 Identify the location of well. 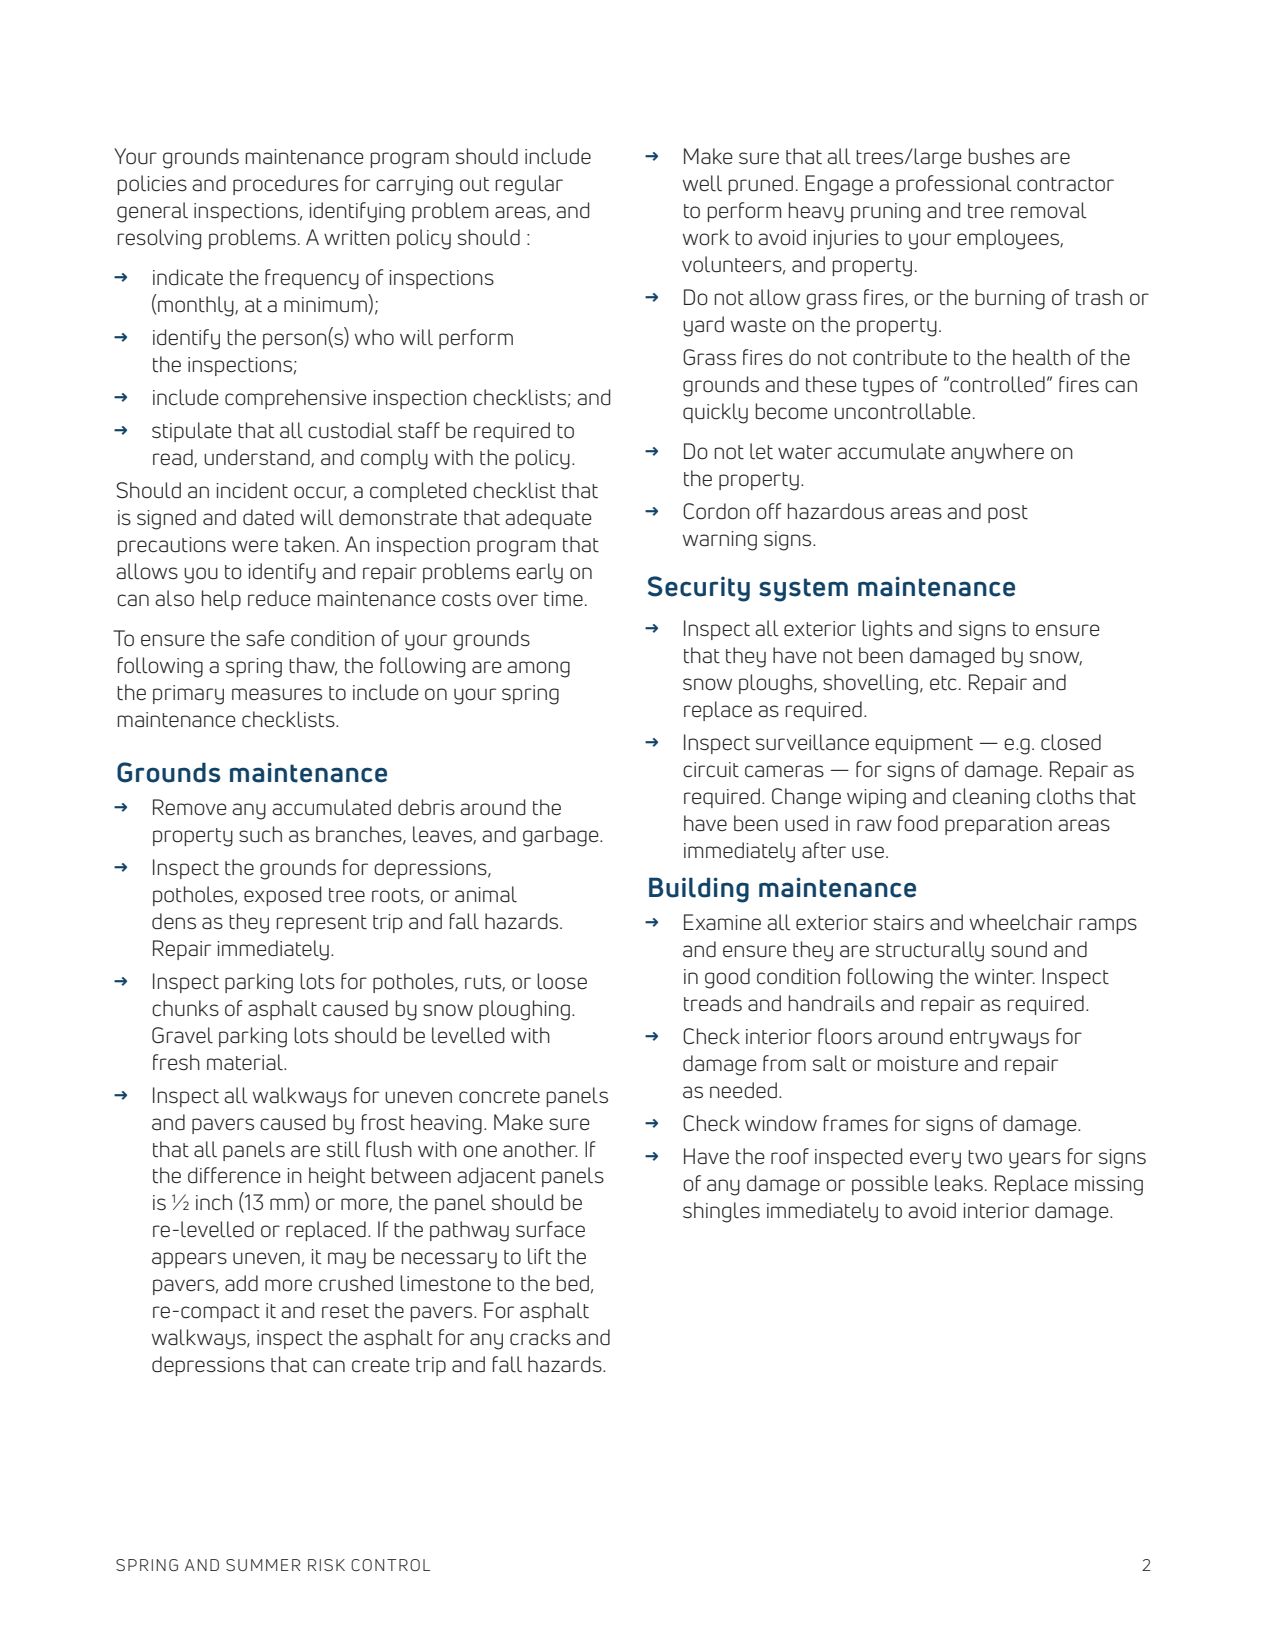
(702, 183).
